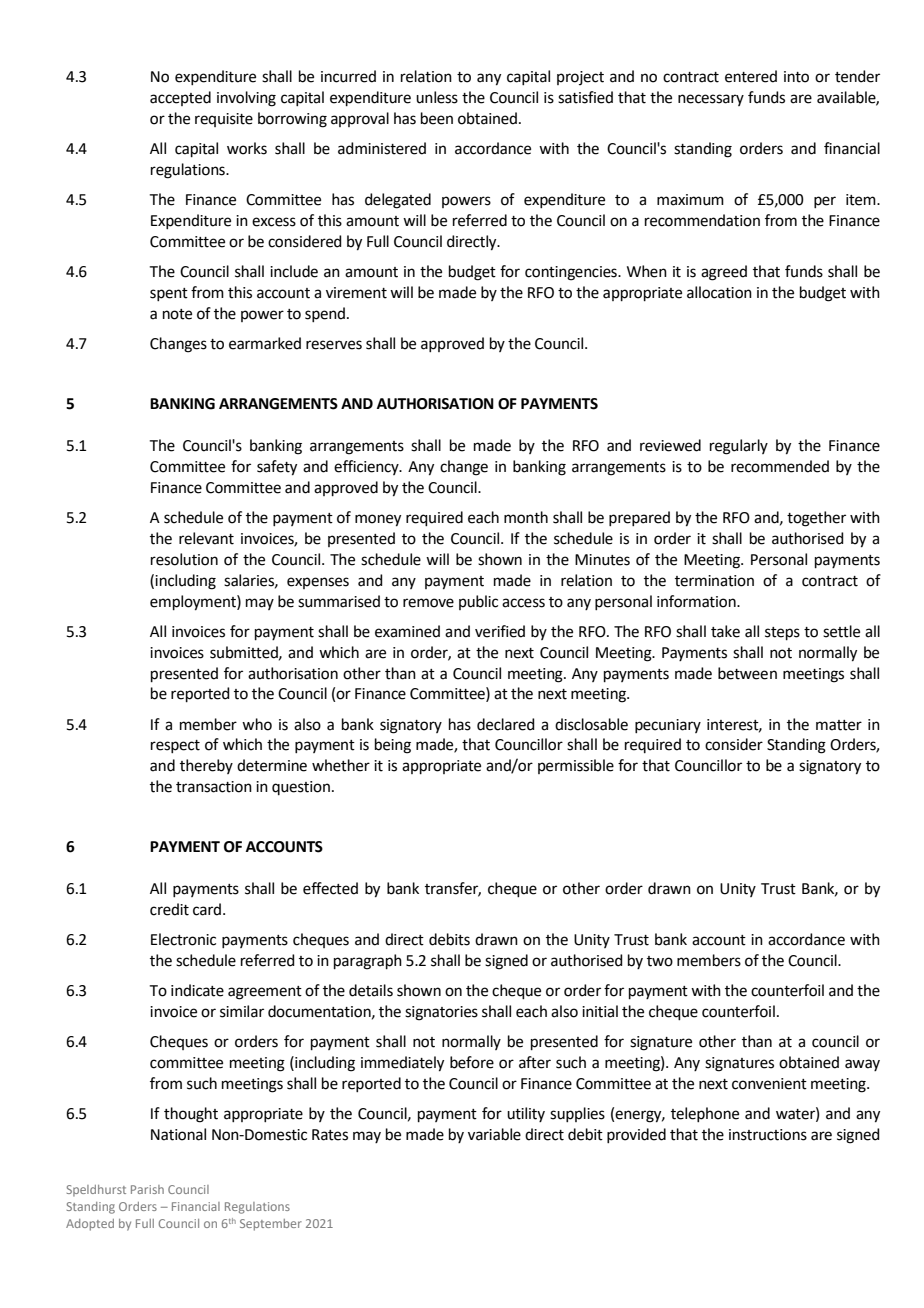 The image size is (924, 1308). I want to click on month, so click(526, 517).
